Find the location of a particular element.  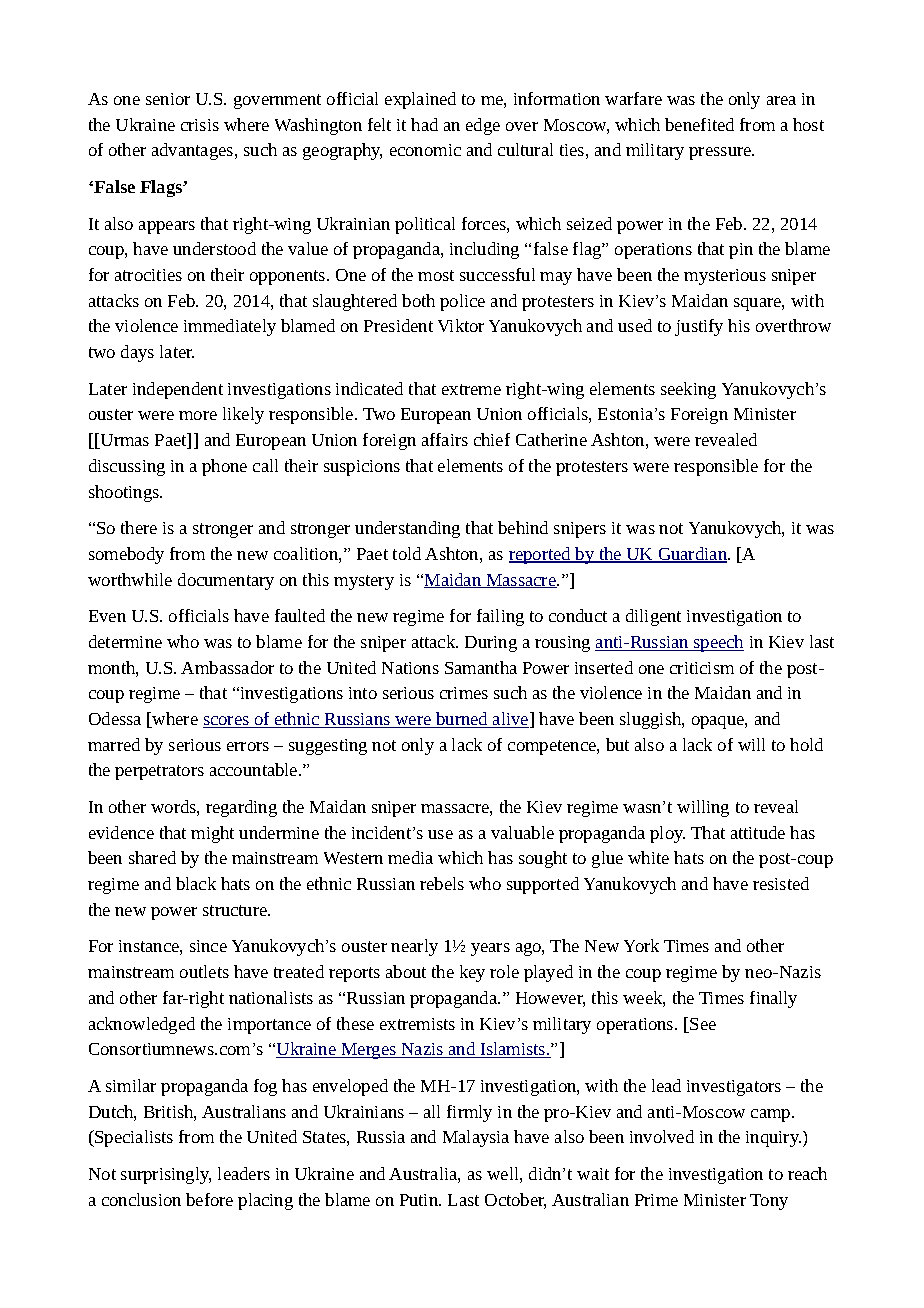

Ambassador is located at coordinates (227, 667).
